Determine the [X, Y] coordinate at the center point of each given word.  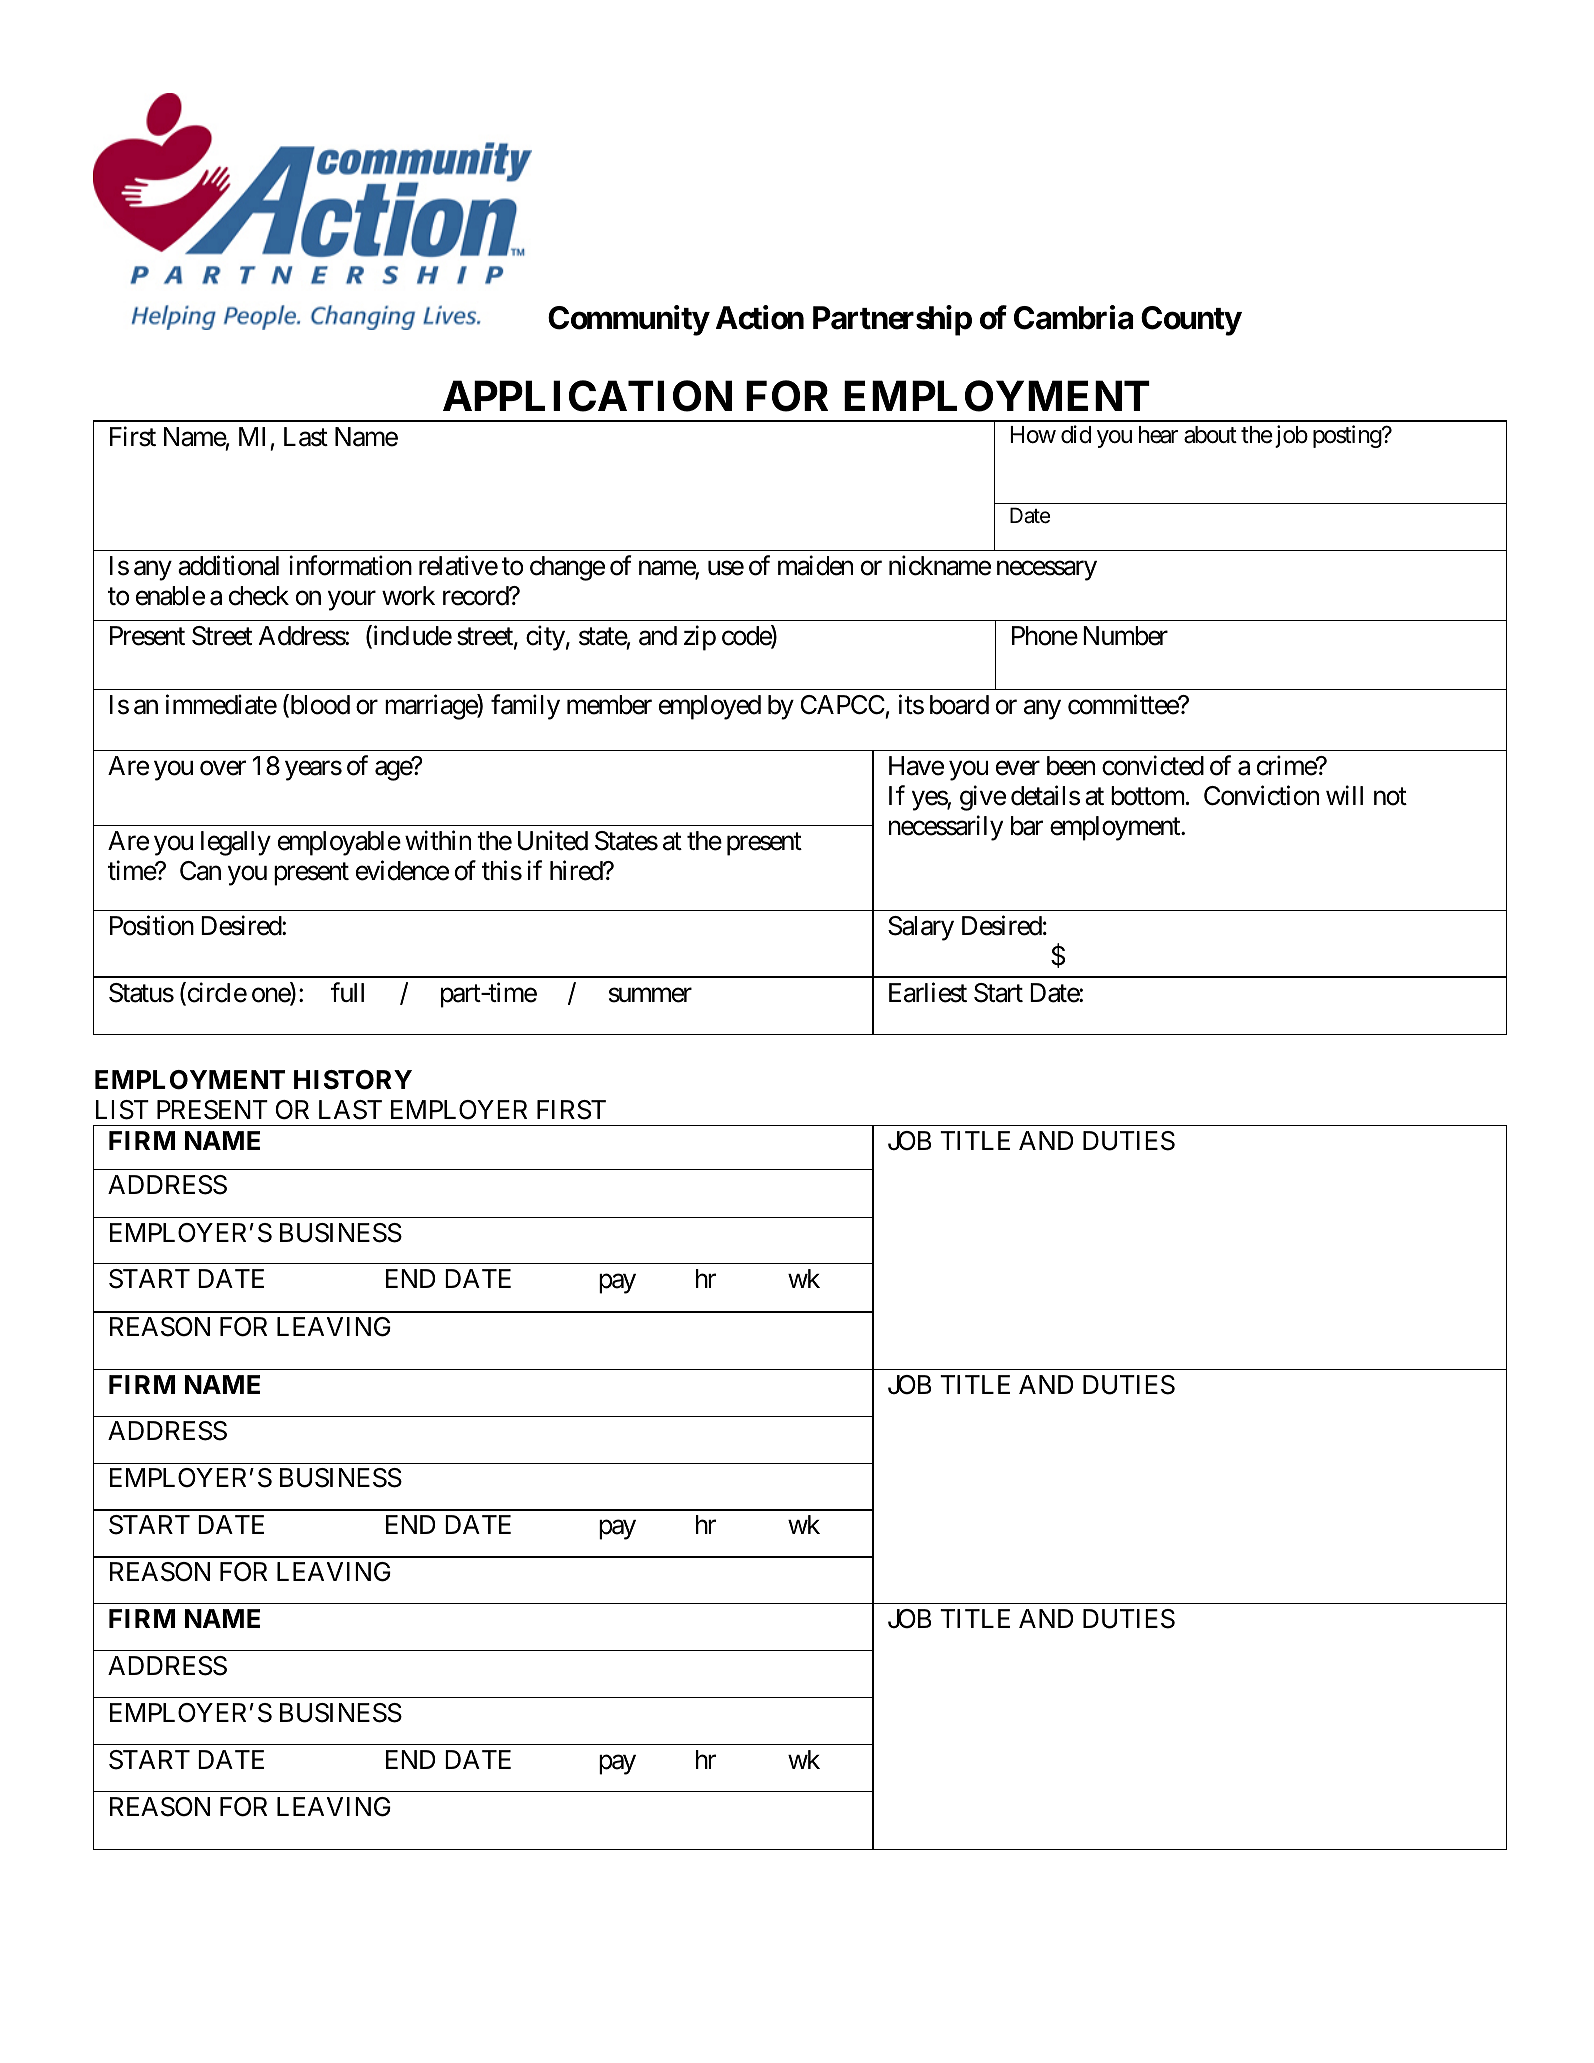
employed [710, 707]
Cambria [1073, 318]
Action [760, 318]
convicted [1153, 766]
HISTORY [353, 1080]
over [223, 768]
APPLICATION [587, 396]
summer [650, 995]
